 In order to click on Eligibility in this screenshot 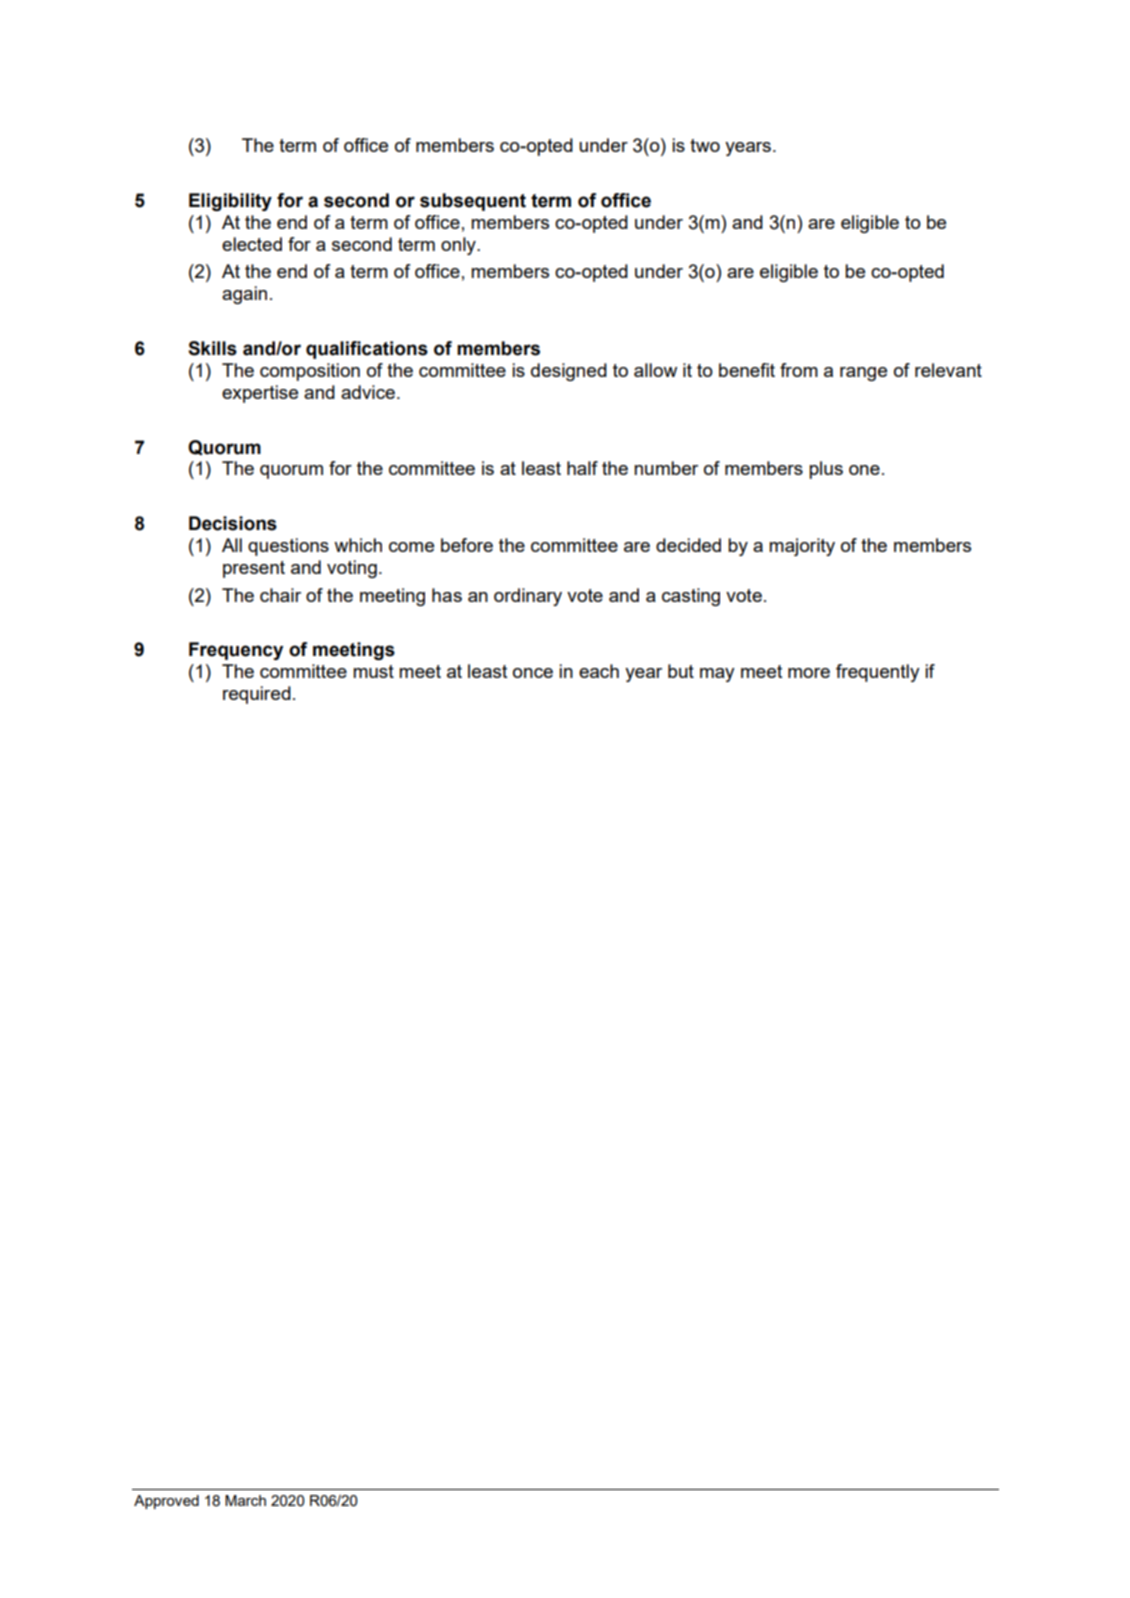, I will do `click(230, 202)`.
